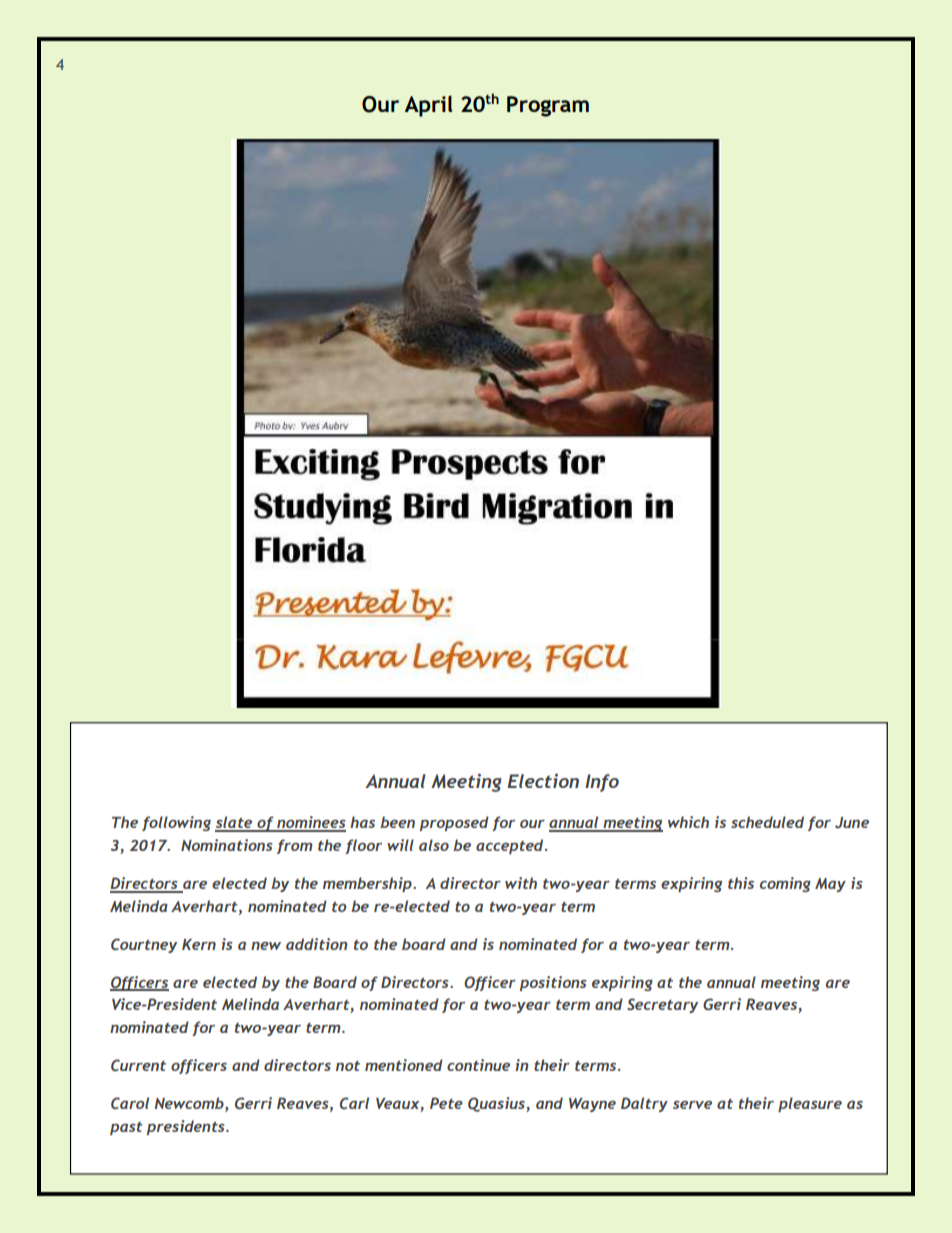  I want to click on pleasure, so click(810, 1104).
